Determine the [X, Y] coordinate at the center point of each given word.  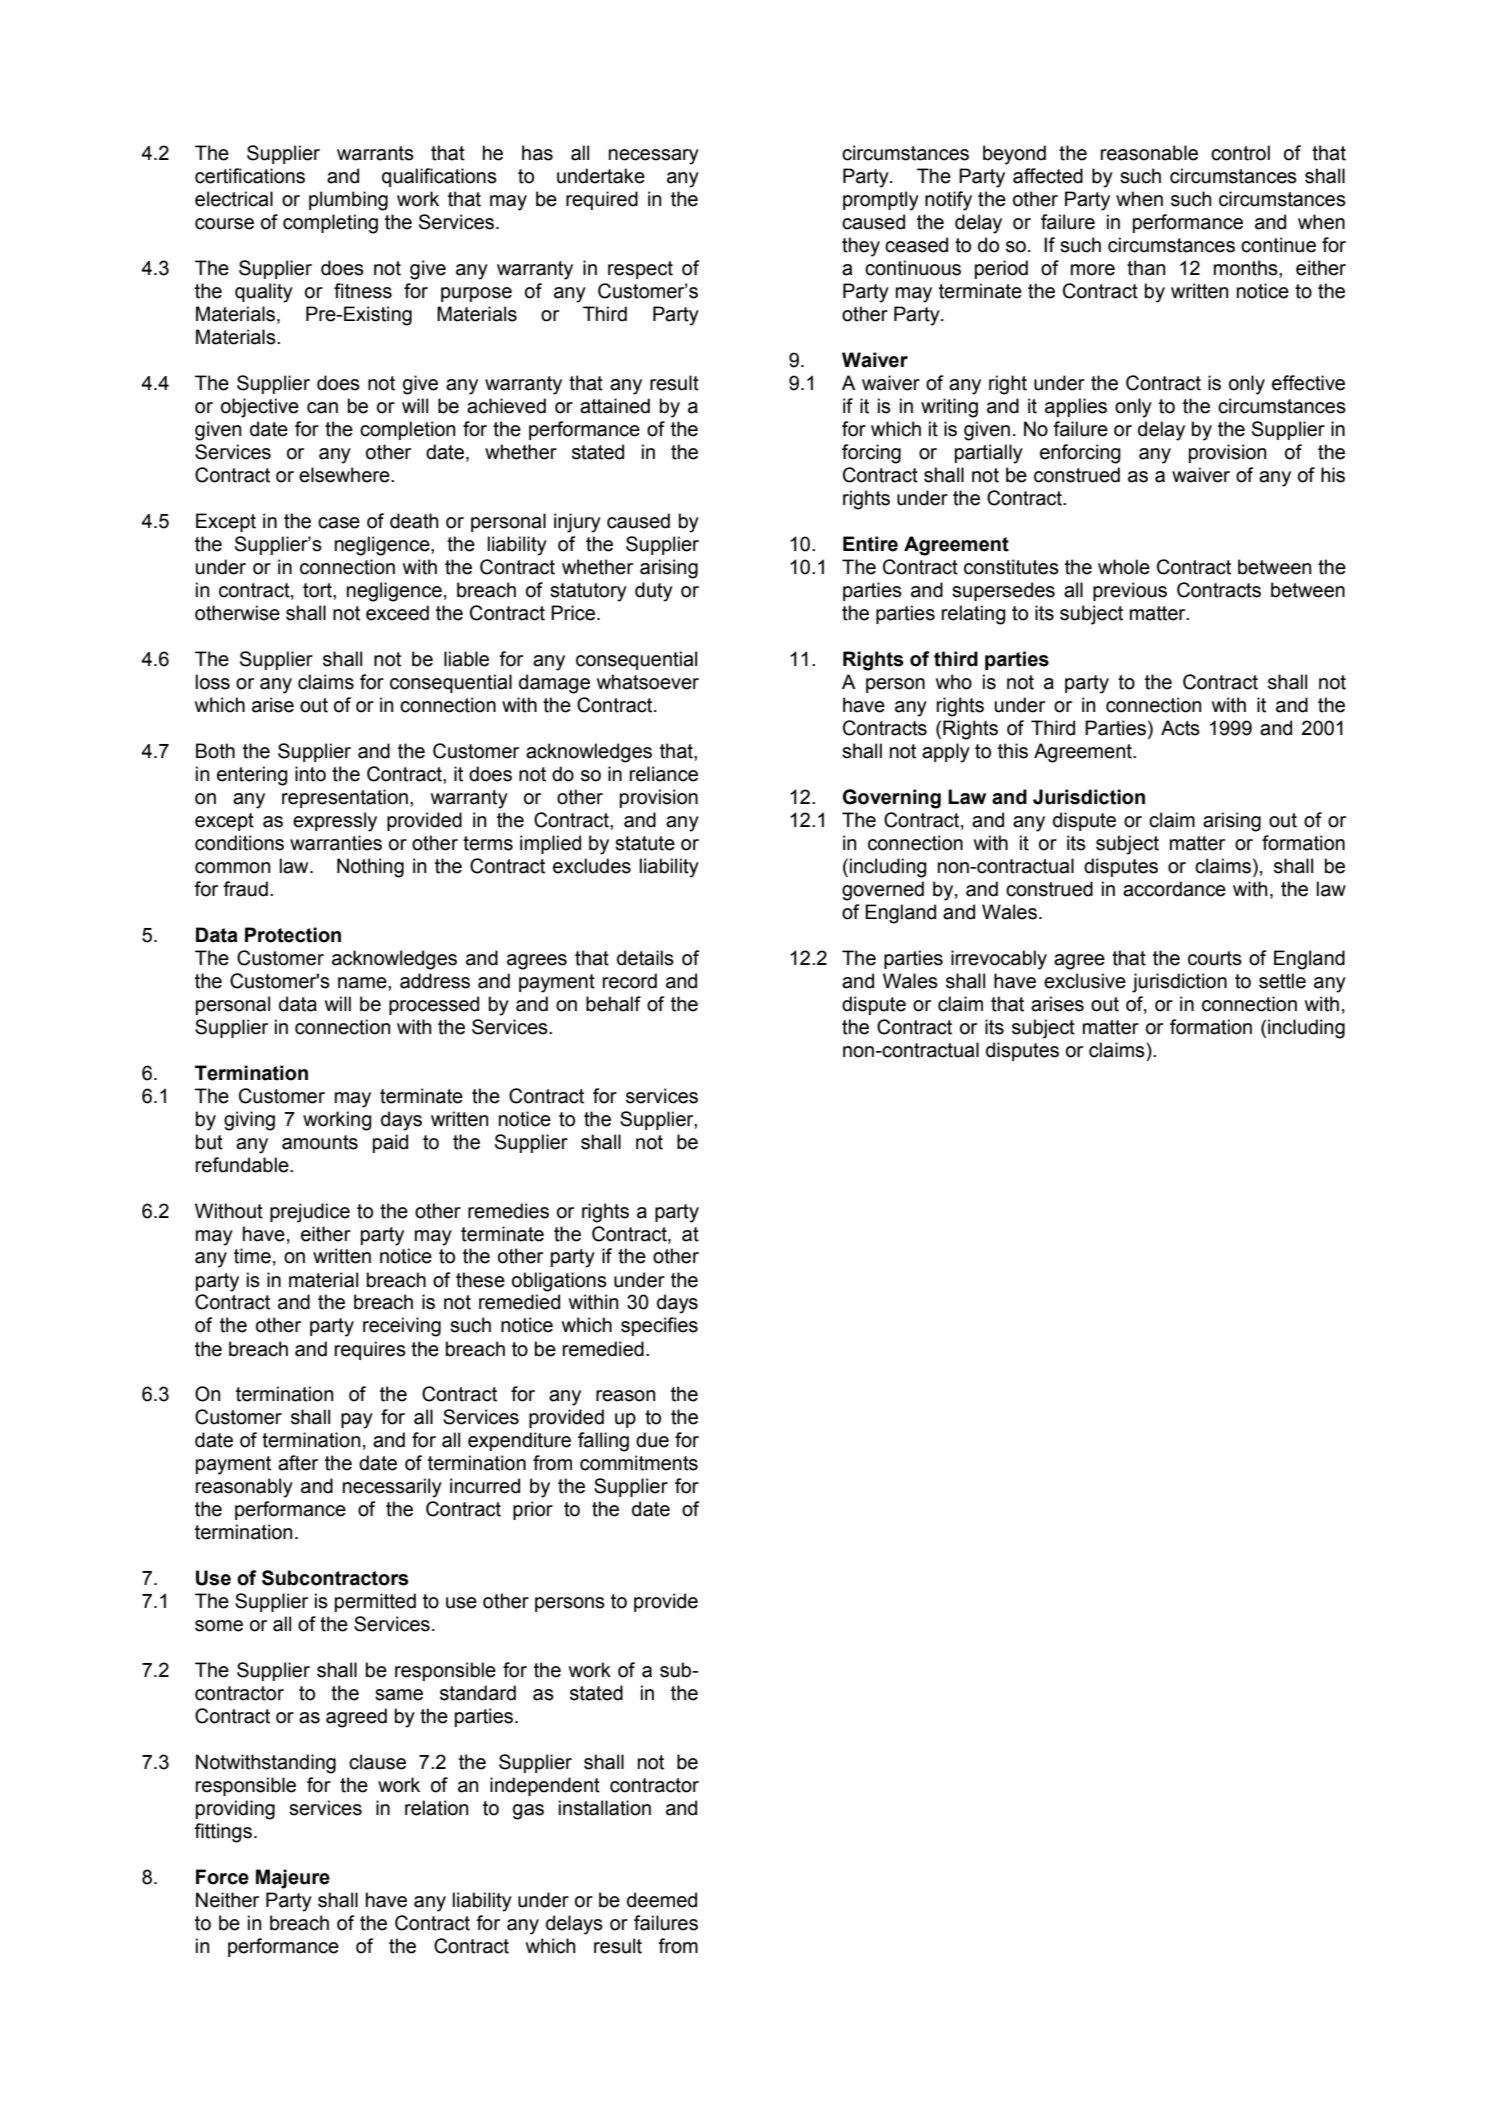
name [363, 983]
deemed [662, 1900]
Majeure [293, 1879]
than [1146, 268]
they [861, 247]
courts [1215, 958]
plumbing [348, 201]
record [630, 981]
